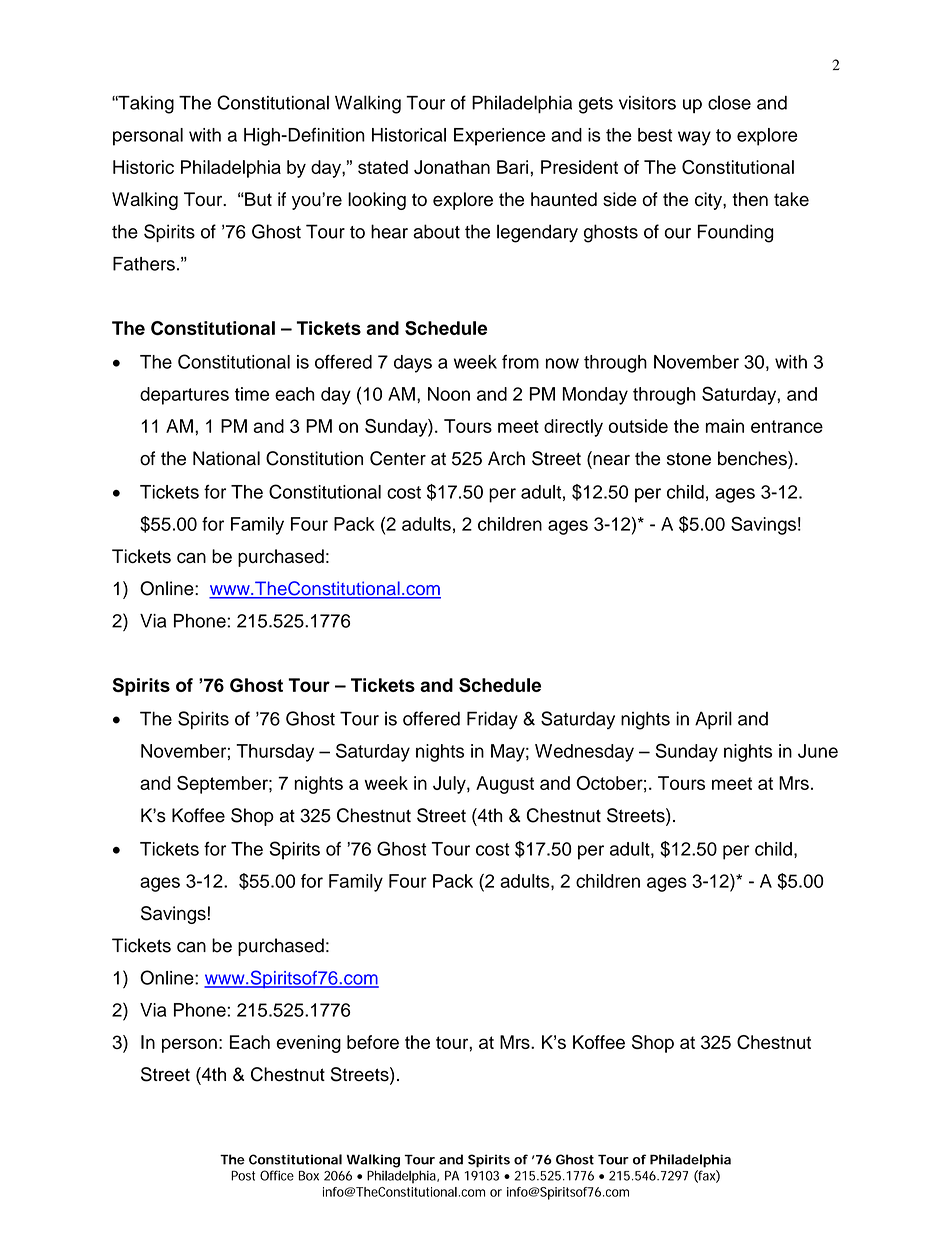  What do you see at coordinates (309, 1044) in the screenshot?
I see `evening` at bounding box center [309, 1044].
